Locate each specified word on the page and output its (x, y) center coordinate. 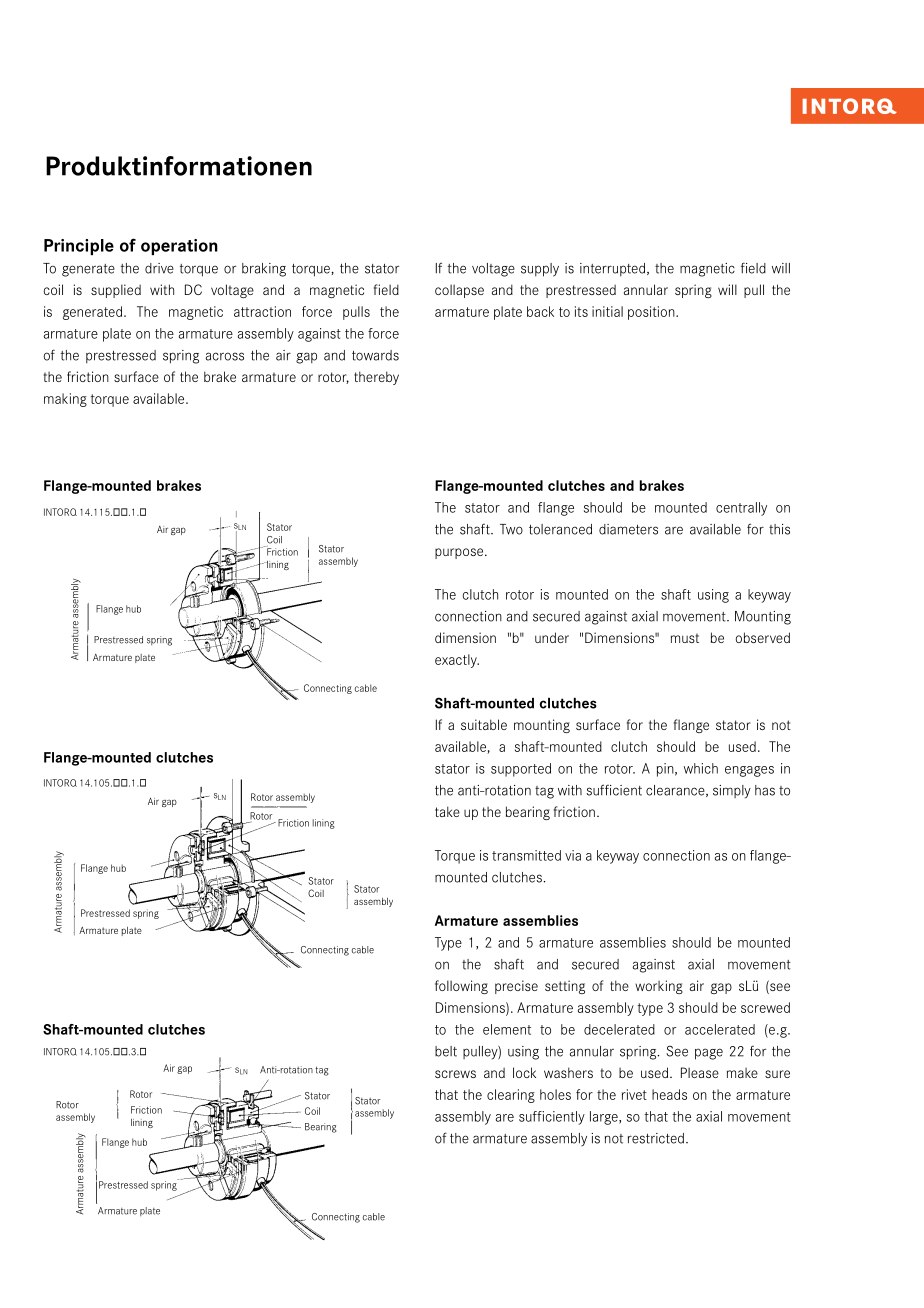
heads (669, 1094)
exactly (457, 661)
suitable (484, 724)
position (652, 313)
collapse (459, 291)
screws (455, 1074)
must (685, 638)
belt (446, 1051)
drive (159, 268)
